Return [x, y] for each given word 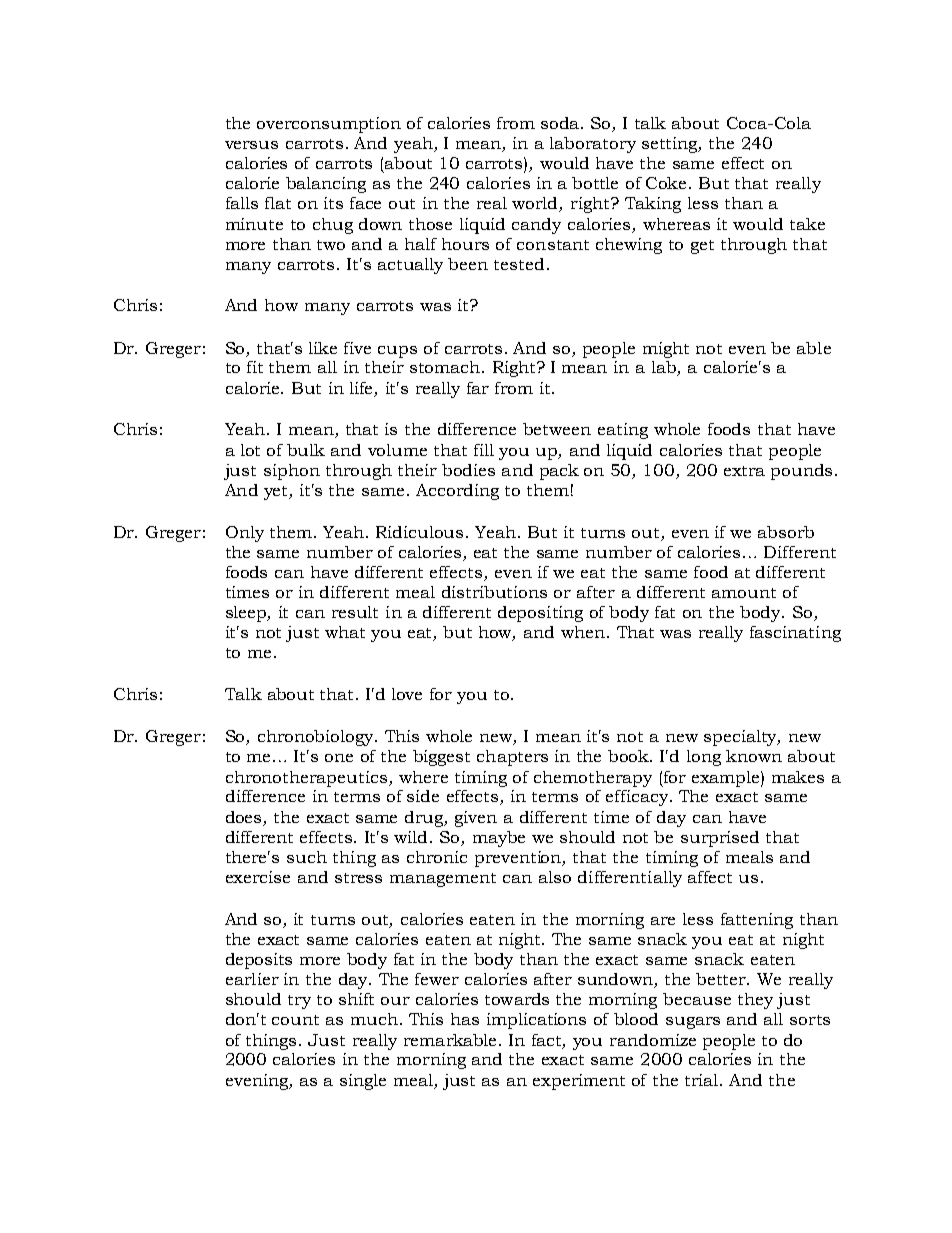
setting [671, 145]
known [754, 756]
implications [536, 1021]
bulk [306, 450]
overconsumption [329, 125]
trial [703, 1080]
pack [559, 472]
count [295, 1020]
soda [562, 123]
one [339, 758]
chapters [512, 758]
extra [744, 471]
